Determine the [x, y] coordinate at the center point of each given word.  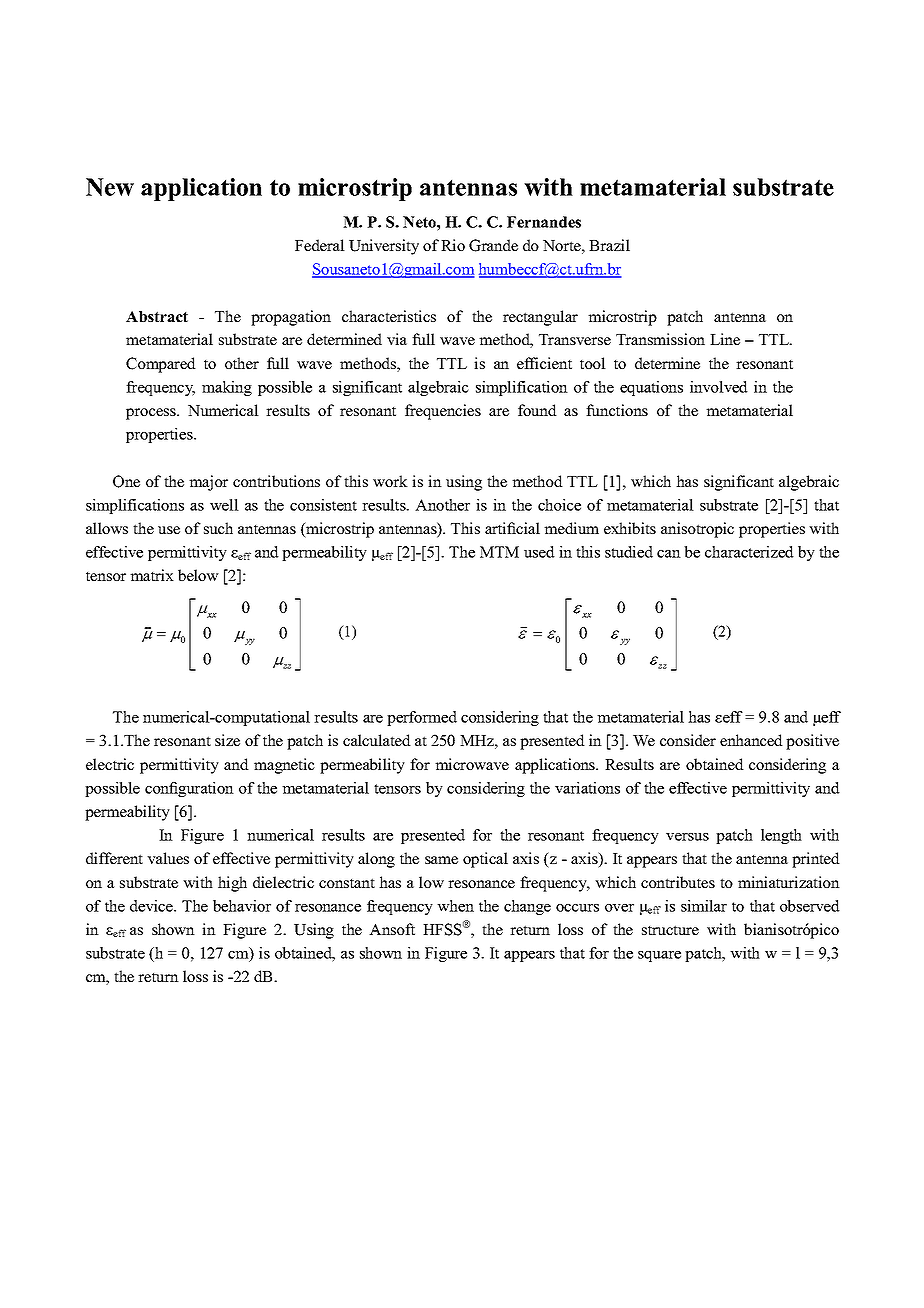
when [455, 906]
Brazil [609, 245]
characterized [749, 552]
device [152, 906]
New [110, 187]
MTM [499, 552]
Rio [453, 245]
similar [704, 906]
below [198, 575]
